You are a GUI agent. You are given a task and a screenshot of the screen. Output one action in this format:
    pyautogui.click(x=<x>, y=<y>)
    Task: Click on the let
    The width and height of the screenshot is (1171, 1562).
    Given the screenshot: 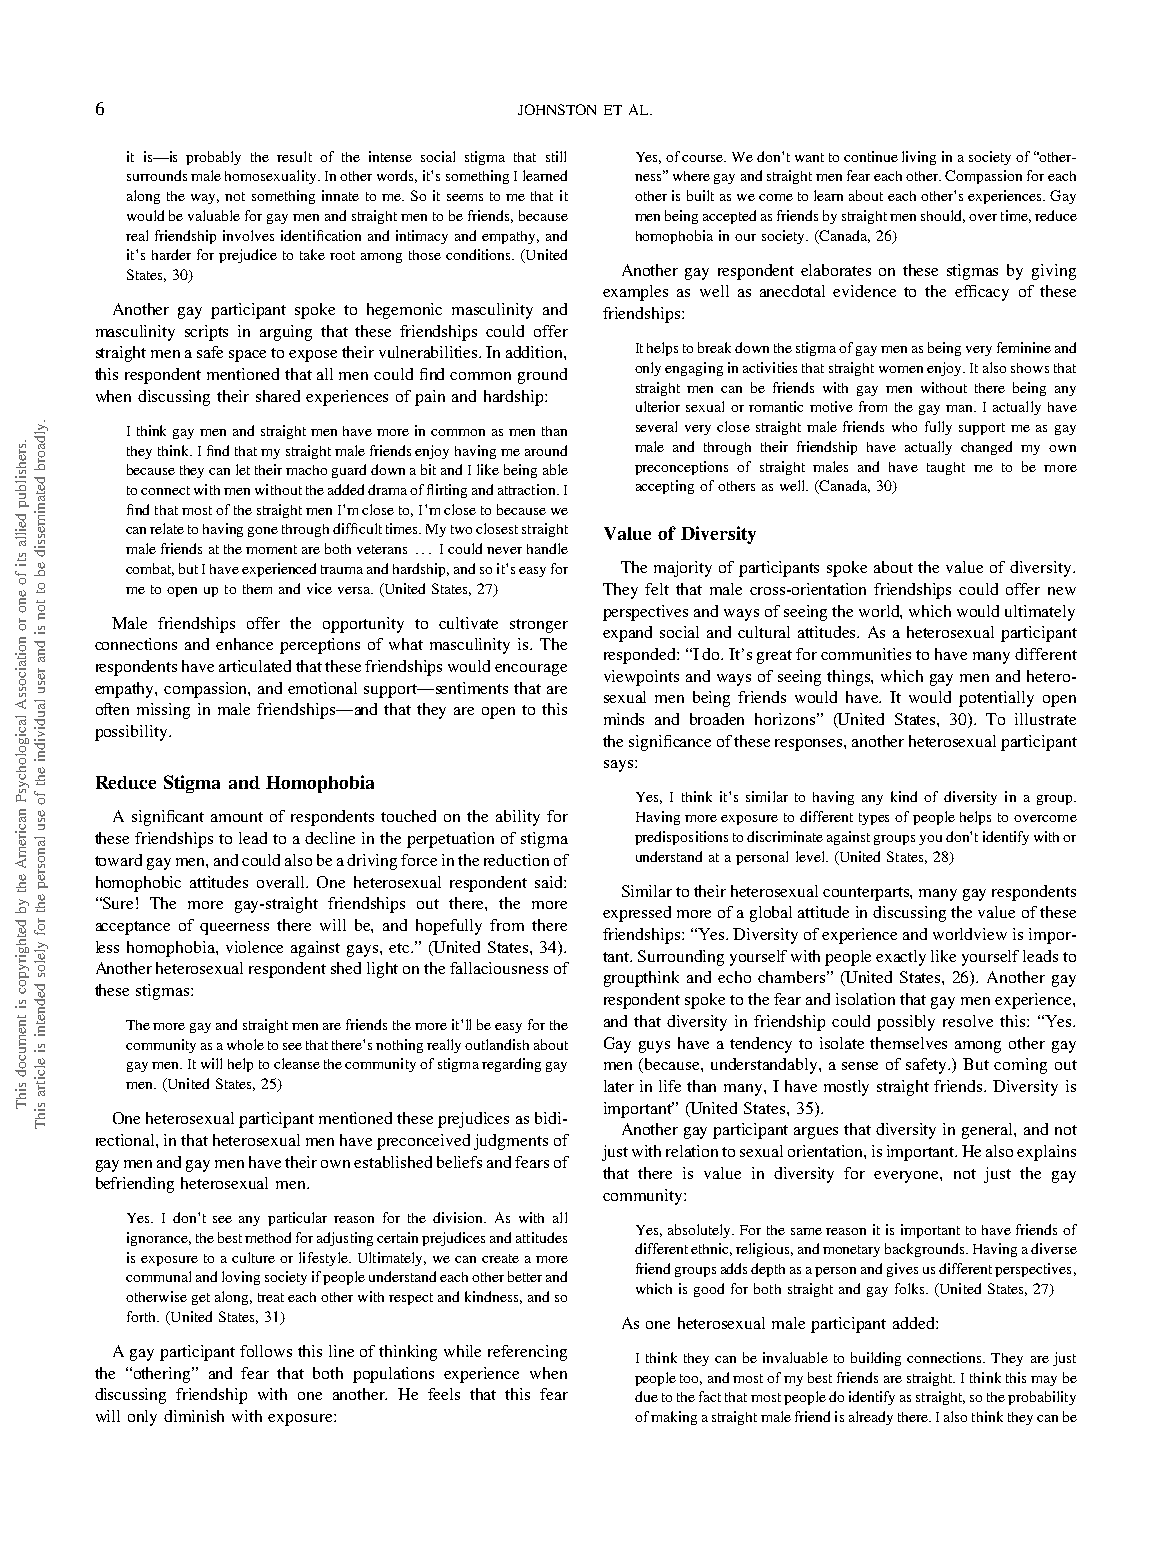 What is the action you would take?
    pyautogui.click(x=243, y=469)
